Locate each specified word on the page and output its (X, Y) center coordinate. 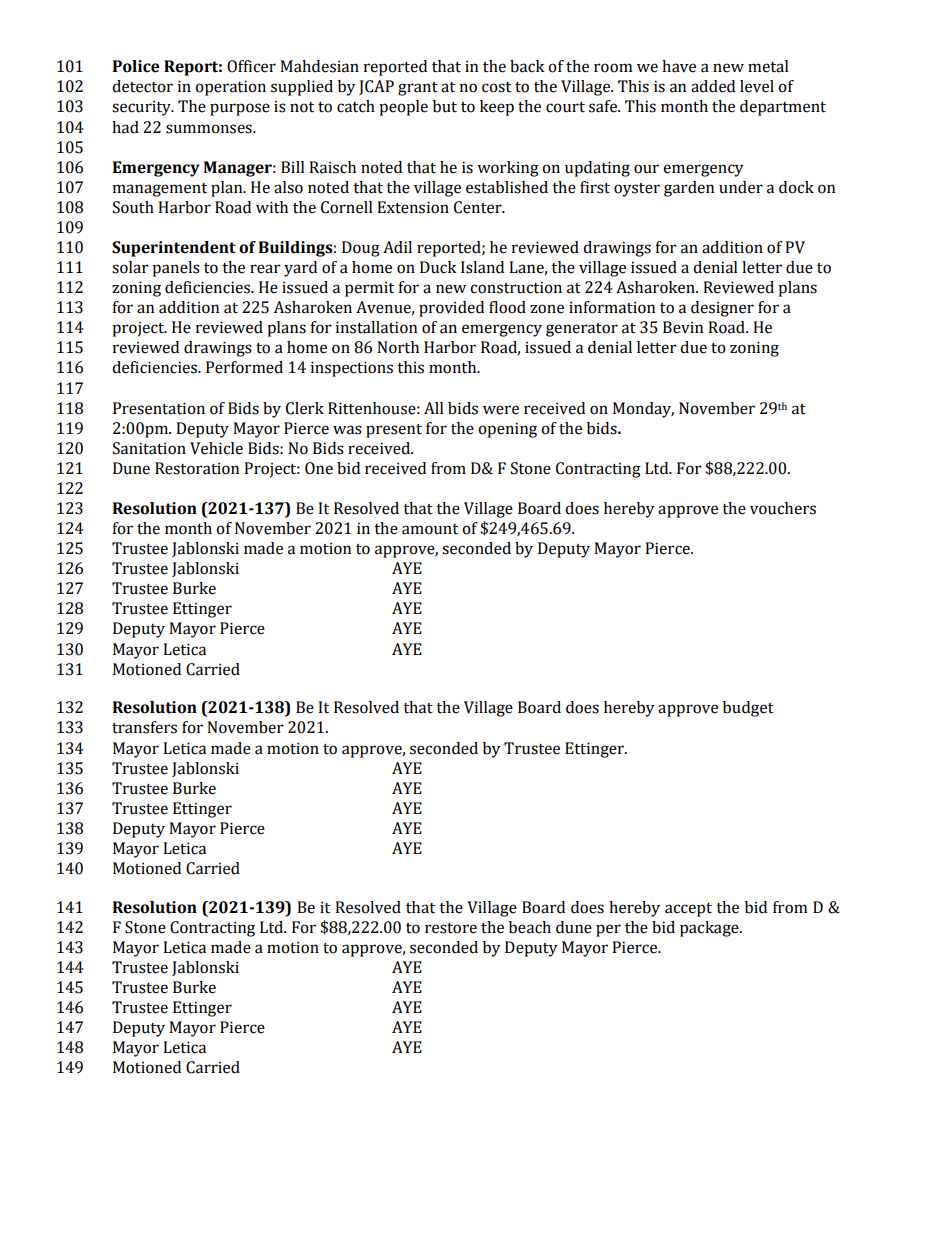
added (713, 86)
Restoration (197, 468)
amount (430, 529)
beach (530, 927)
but (445, 106)
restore (451, 928)
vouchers (783, 508)
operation (230, 88)
